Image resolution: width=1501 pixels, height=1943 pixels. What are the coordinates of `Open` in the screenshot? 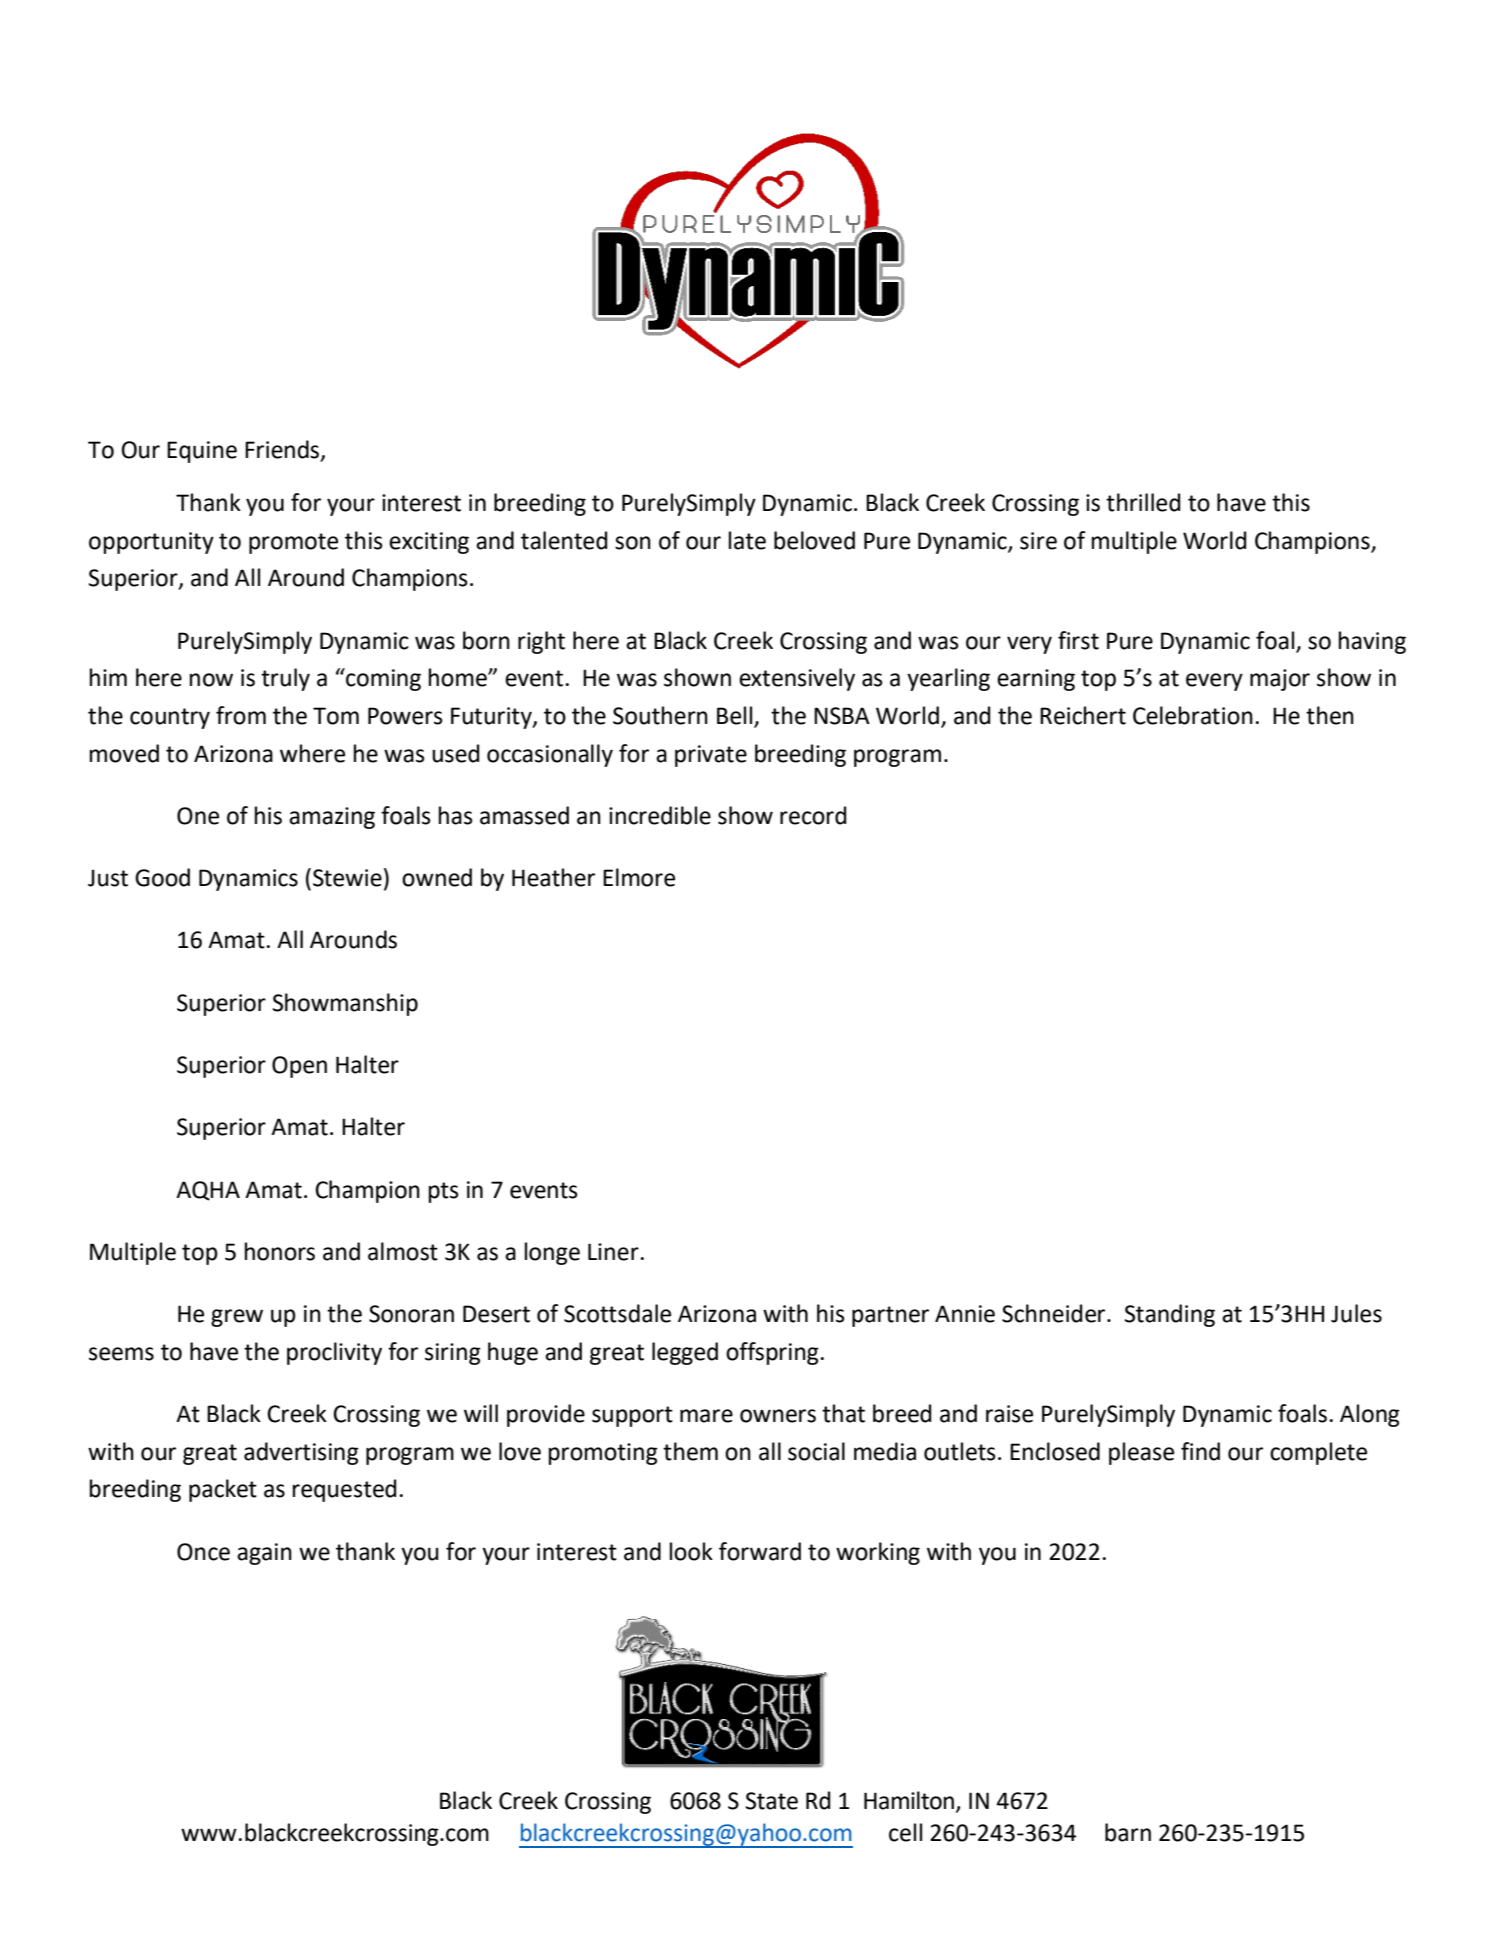 It's located at (299, 1067).
